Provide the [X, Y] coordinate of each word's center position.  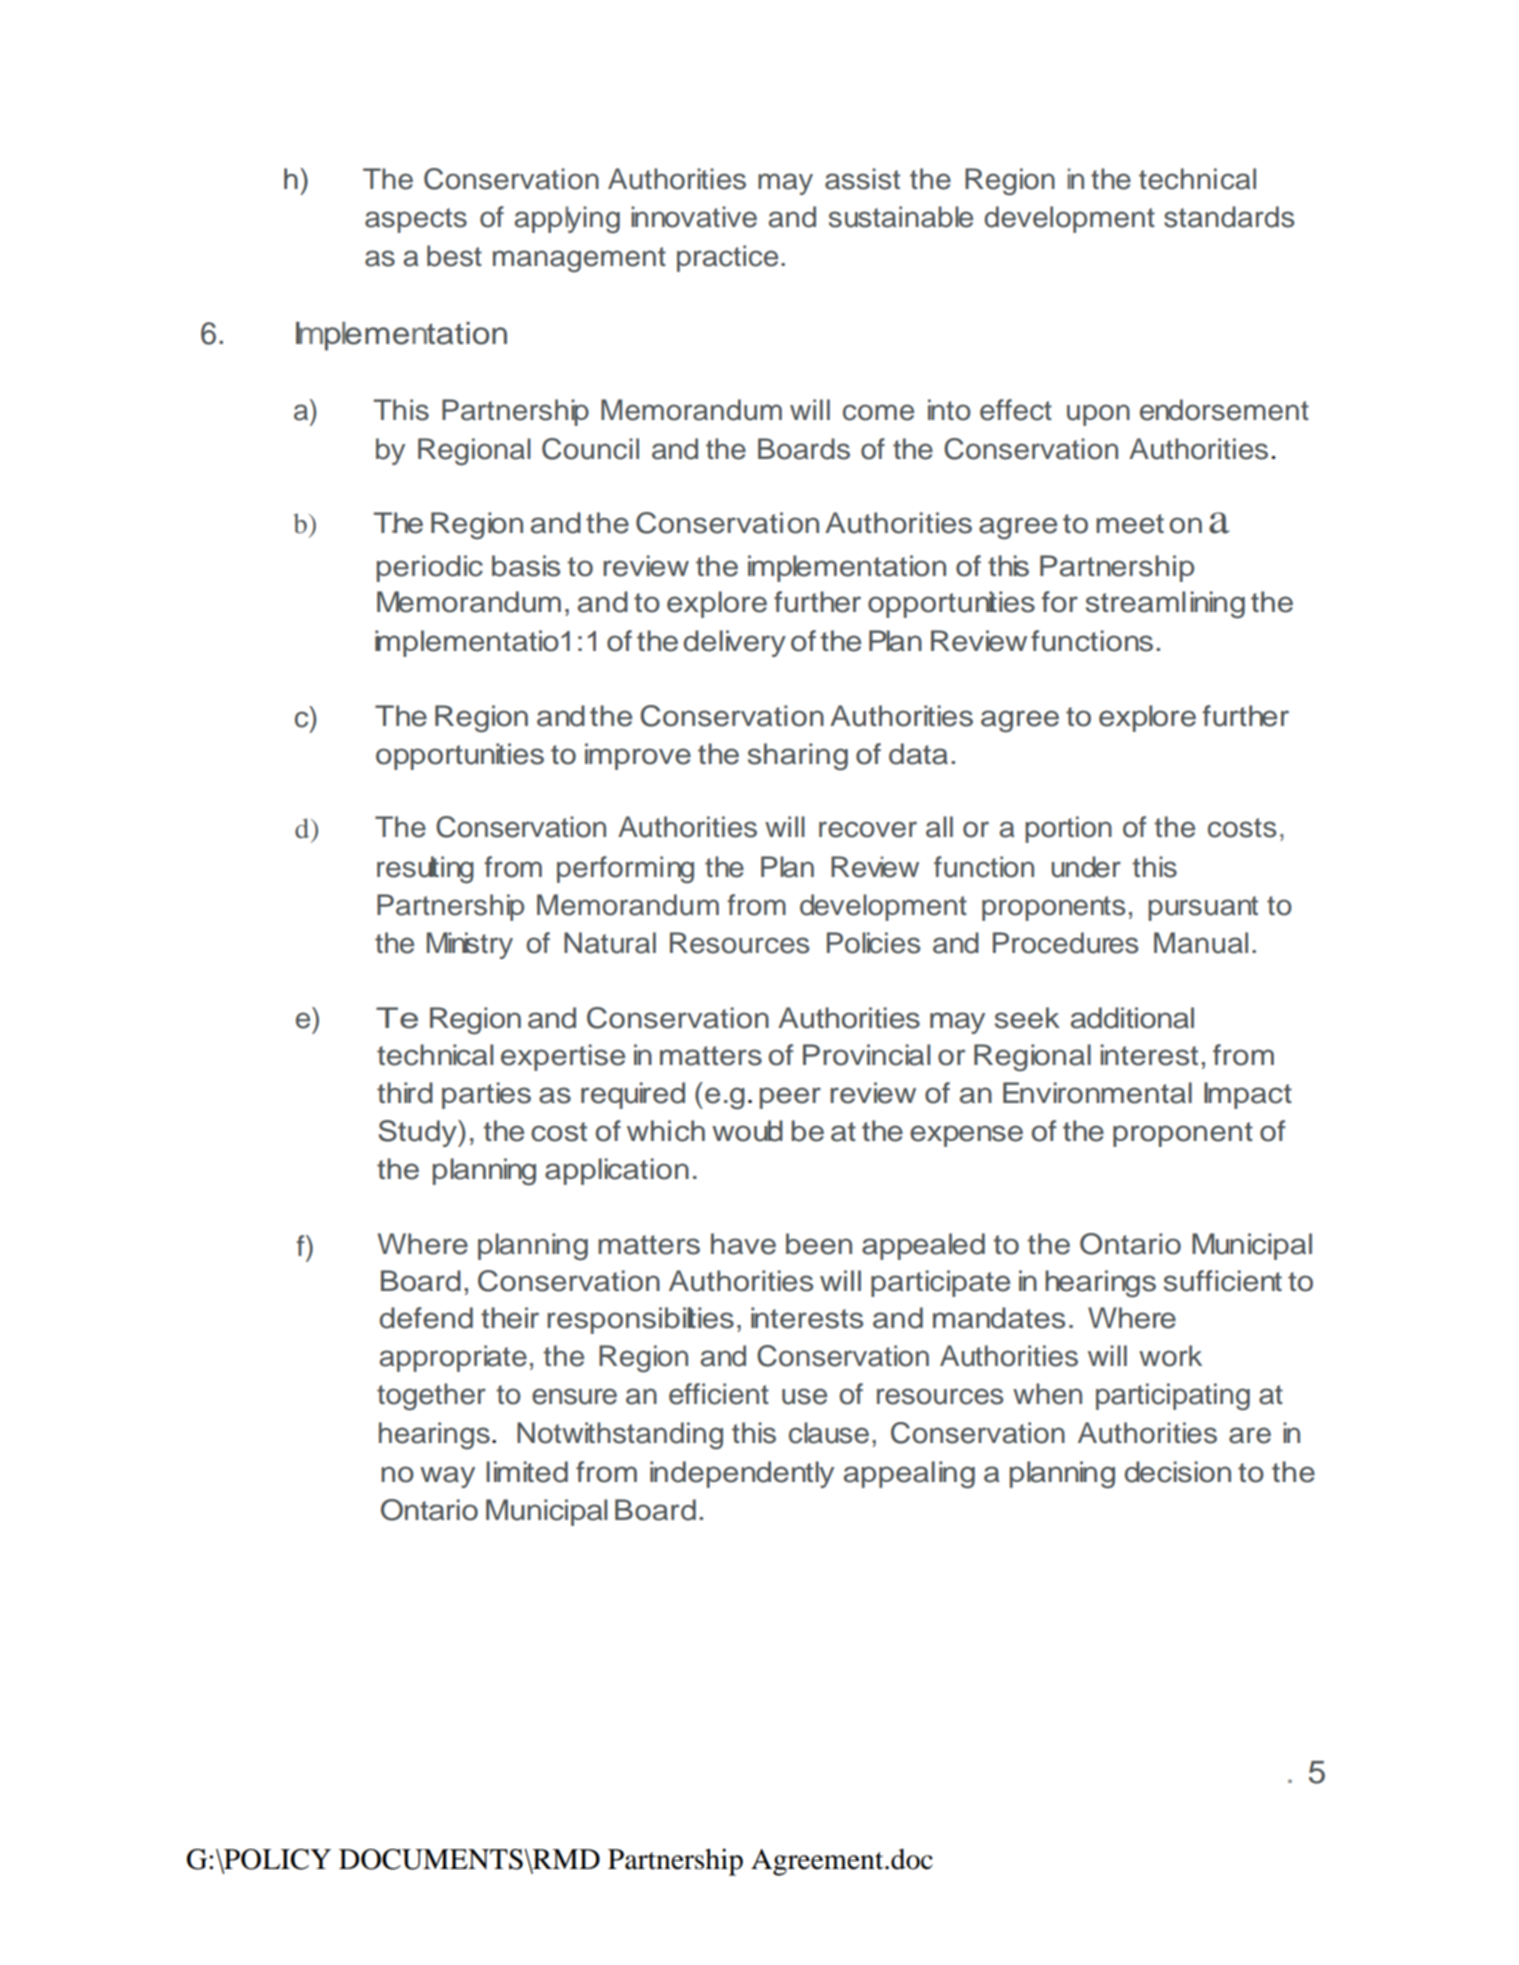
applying [567, 220]
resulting [425, 870]
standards [1229, 217]
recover [868, 829]
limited [527, 1472]
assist [862, 179]
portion [1068, 829]
